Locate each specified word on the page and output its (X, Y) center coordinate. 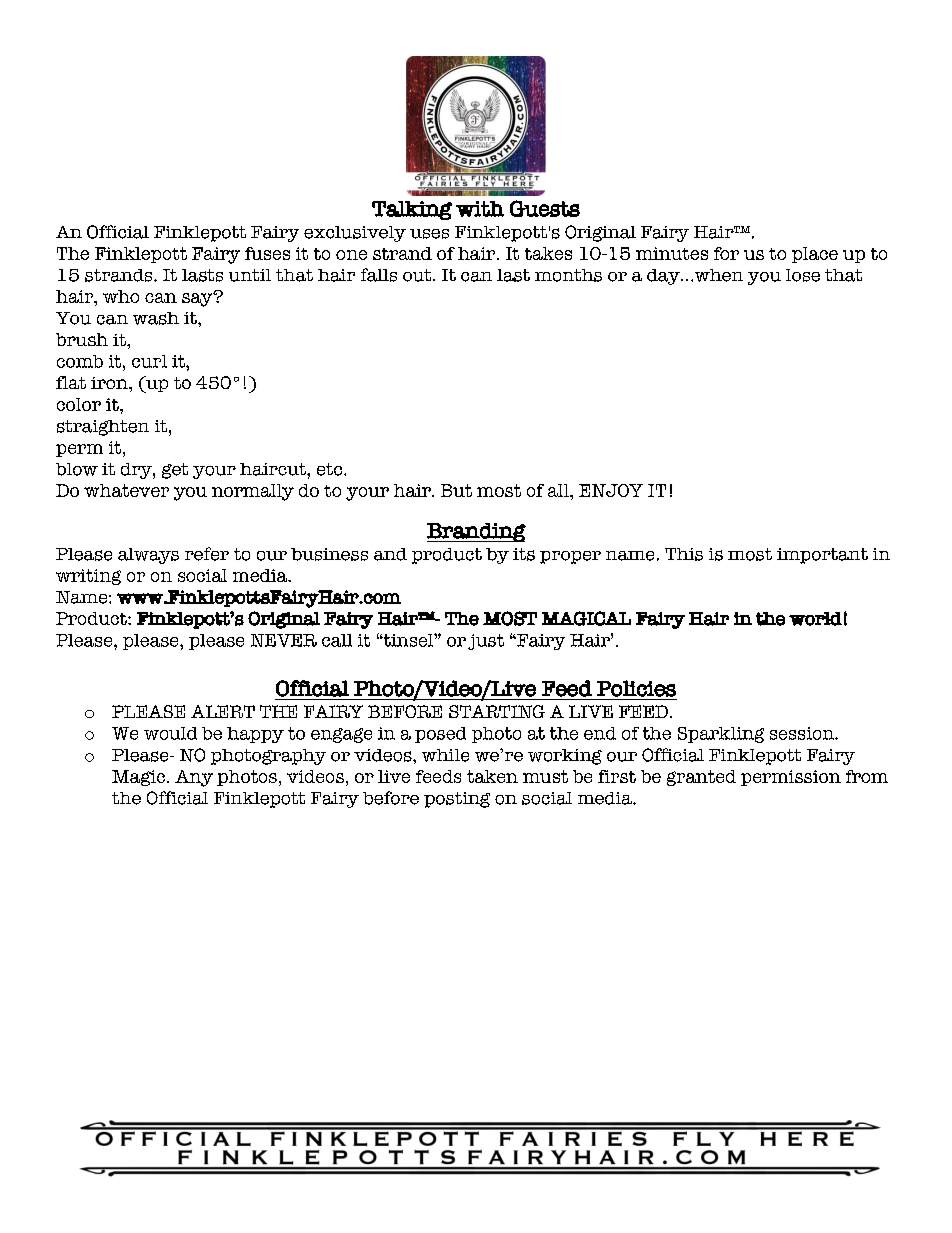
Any (194, 778)
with (480, 209)
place (815, 255)
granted (701, 778)
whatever (126, 490)
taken (492, 776)
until (250, 275)
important (822, 556)
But (456, 490)
